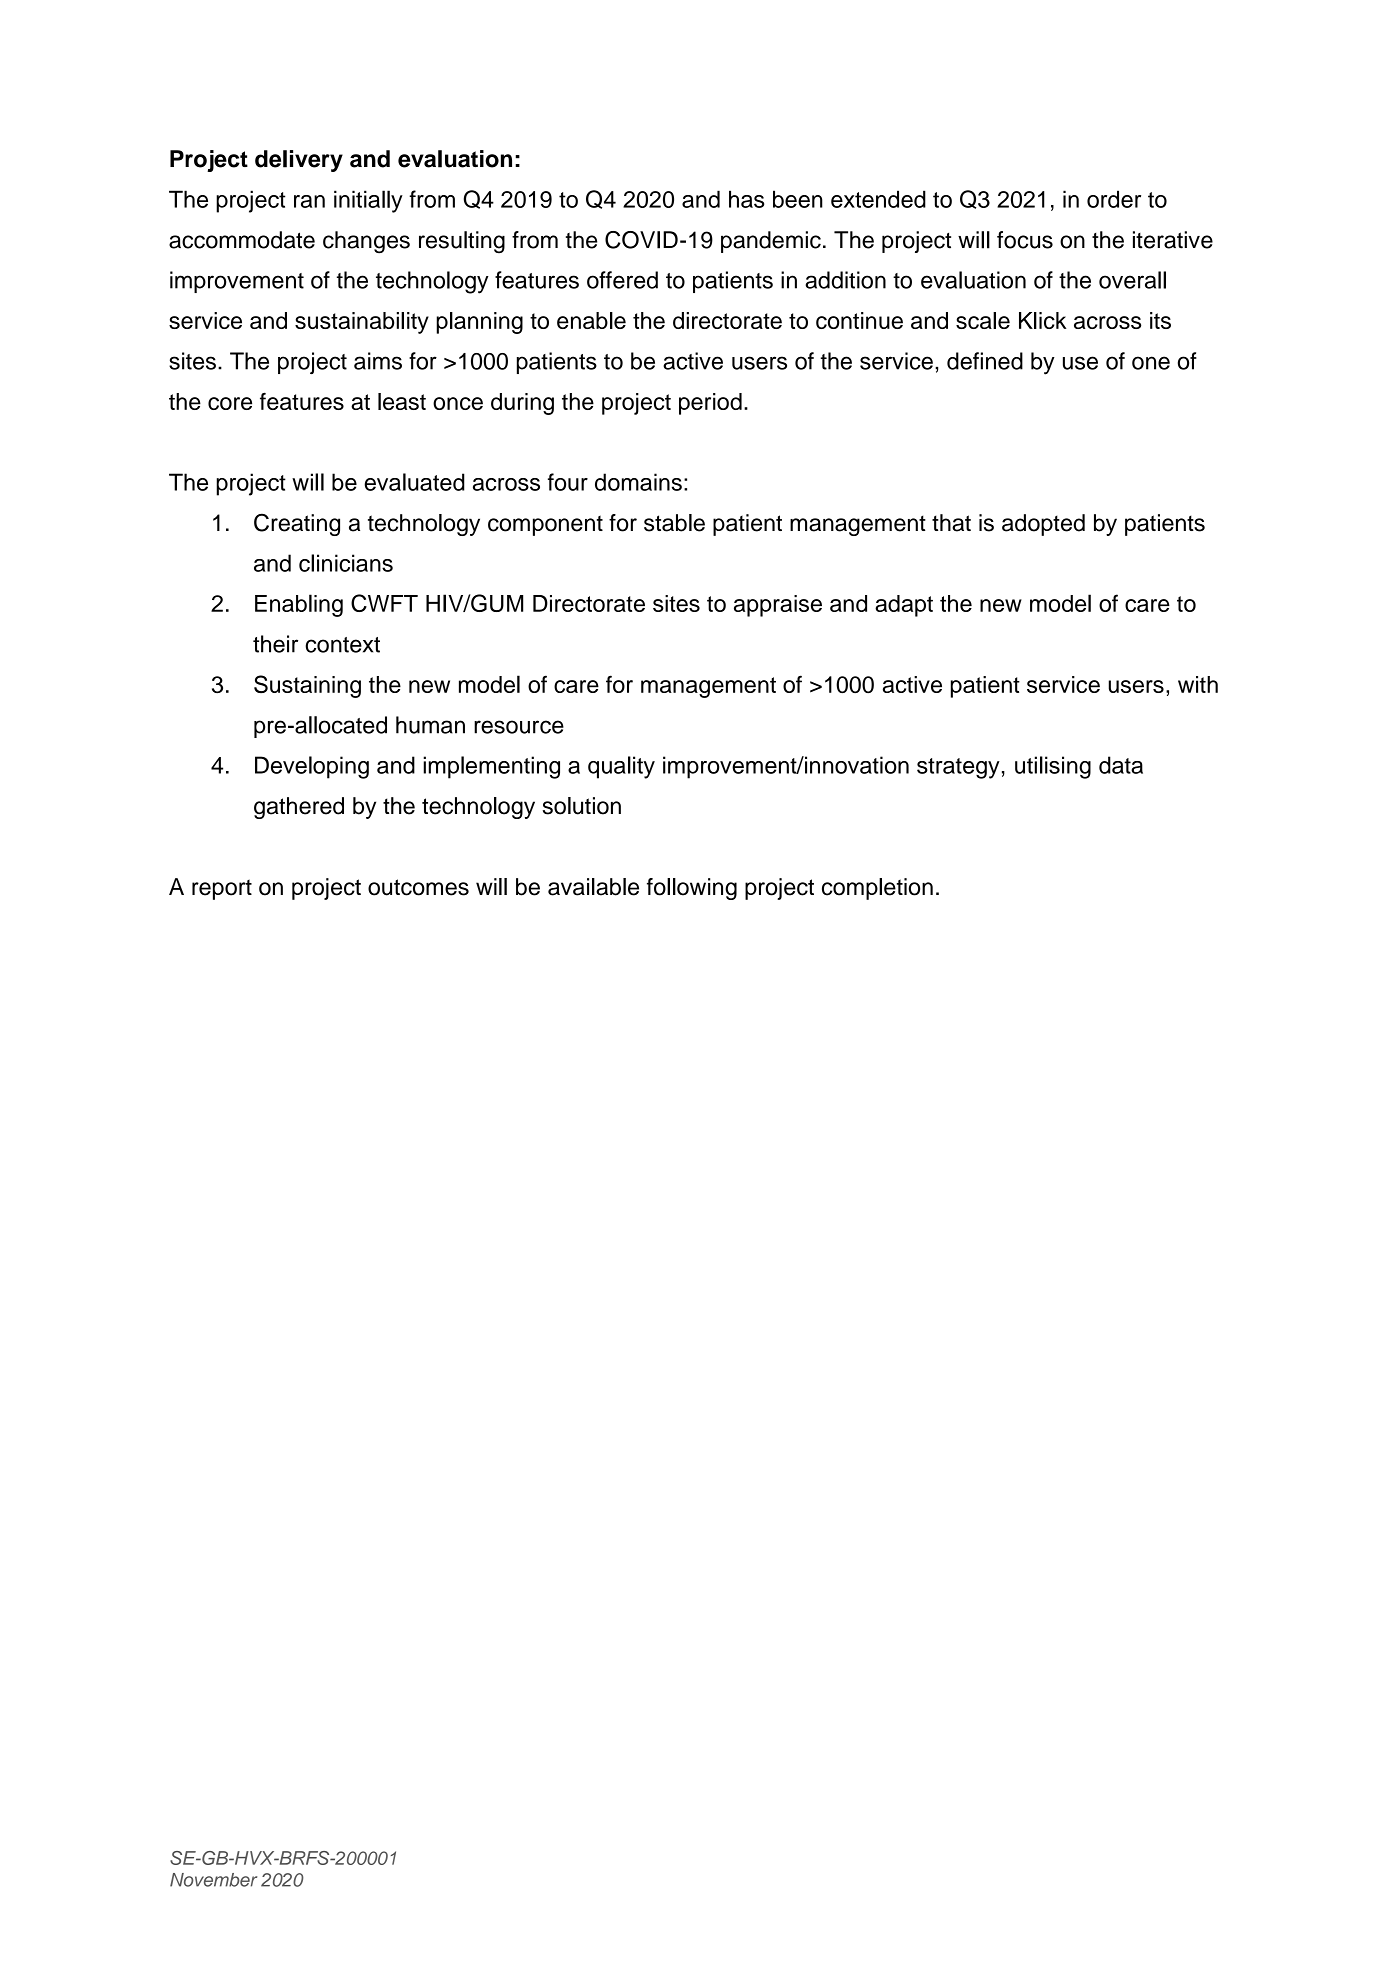 This screenshot has width=1395, height=1973. I want to click on November, so click(213, 1880).
